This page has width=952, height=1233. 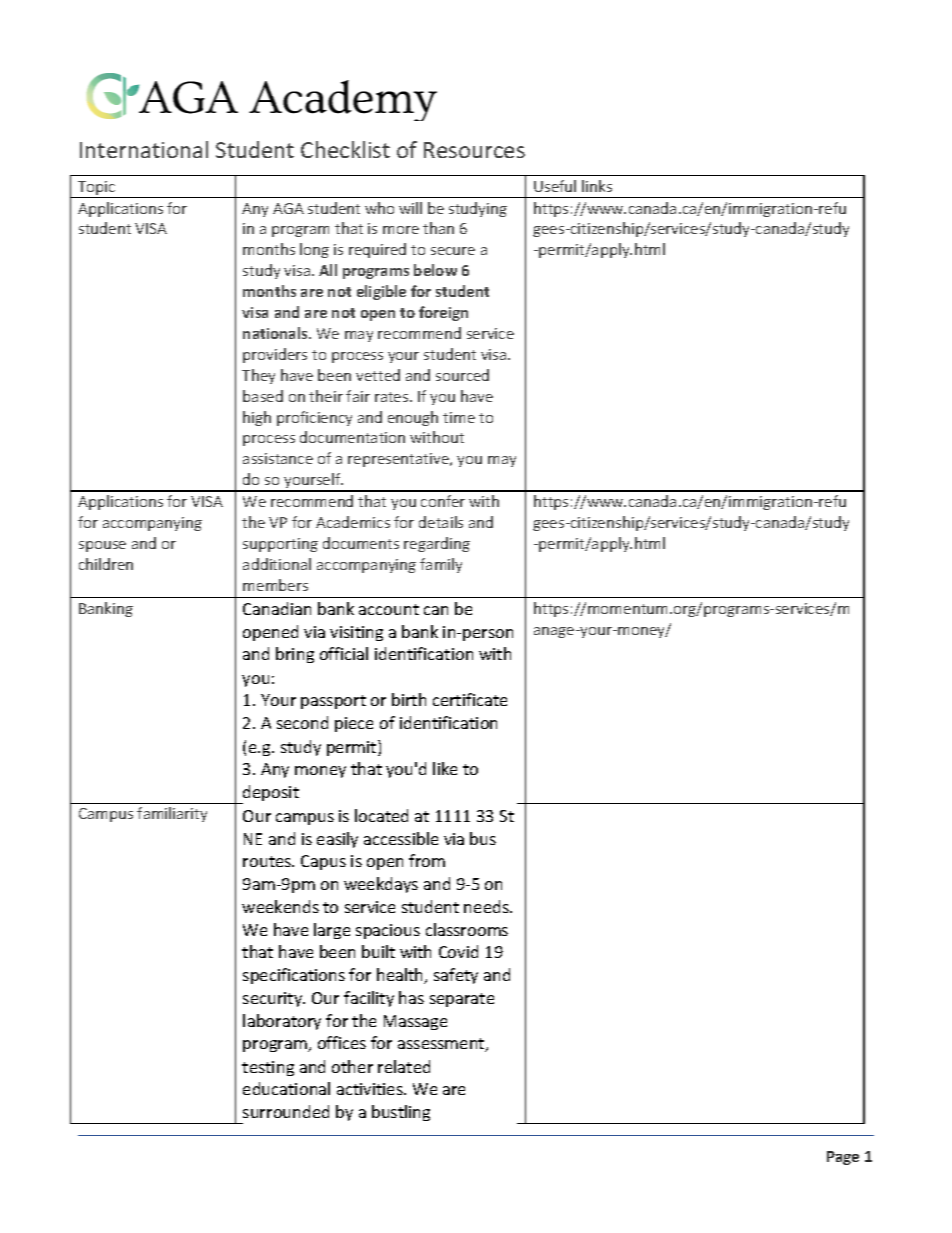 What do you see at coordinates (144, 149) in the page?
I see `International` at bounding box center [144, 149].
